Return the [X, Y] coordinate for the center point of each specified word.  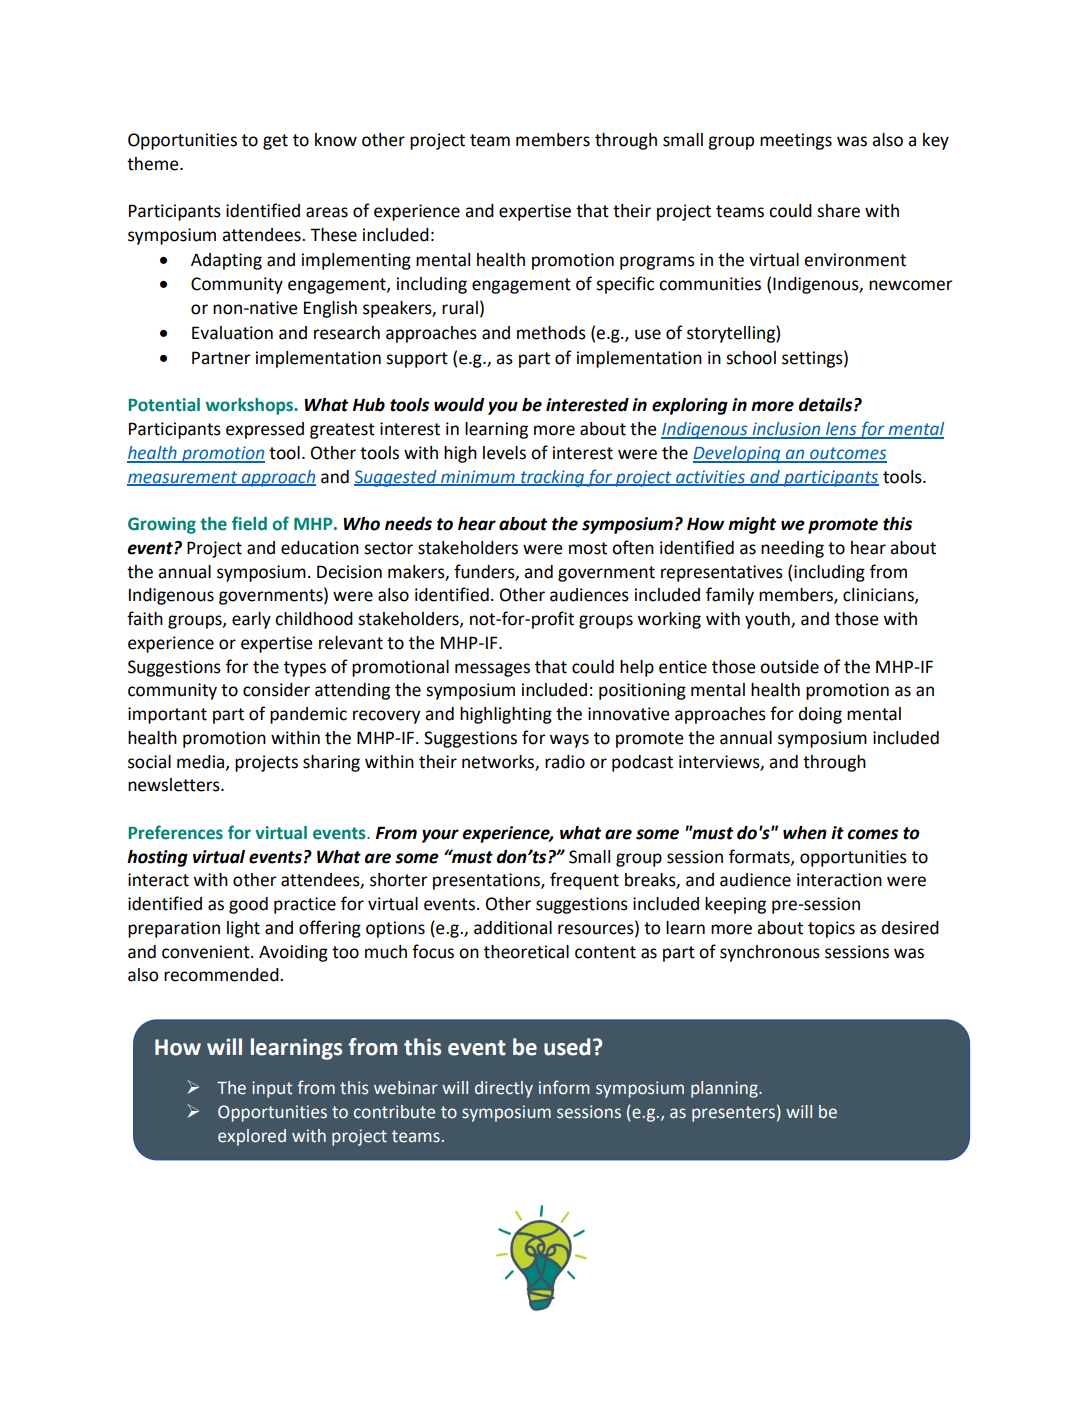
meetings [796, 141]
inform [564, 1087]
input [272, 1089]
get [275, 142]
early [251, 620]
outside [789, 667]
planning [725, 1089]
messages [492, 670]
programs [657, 263]
